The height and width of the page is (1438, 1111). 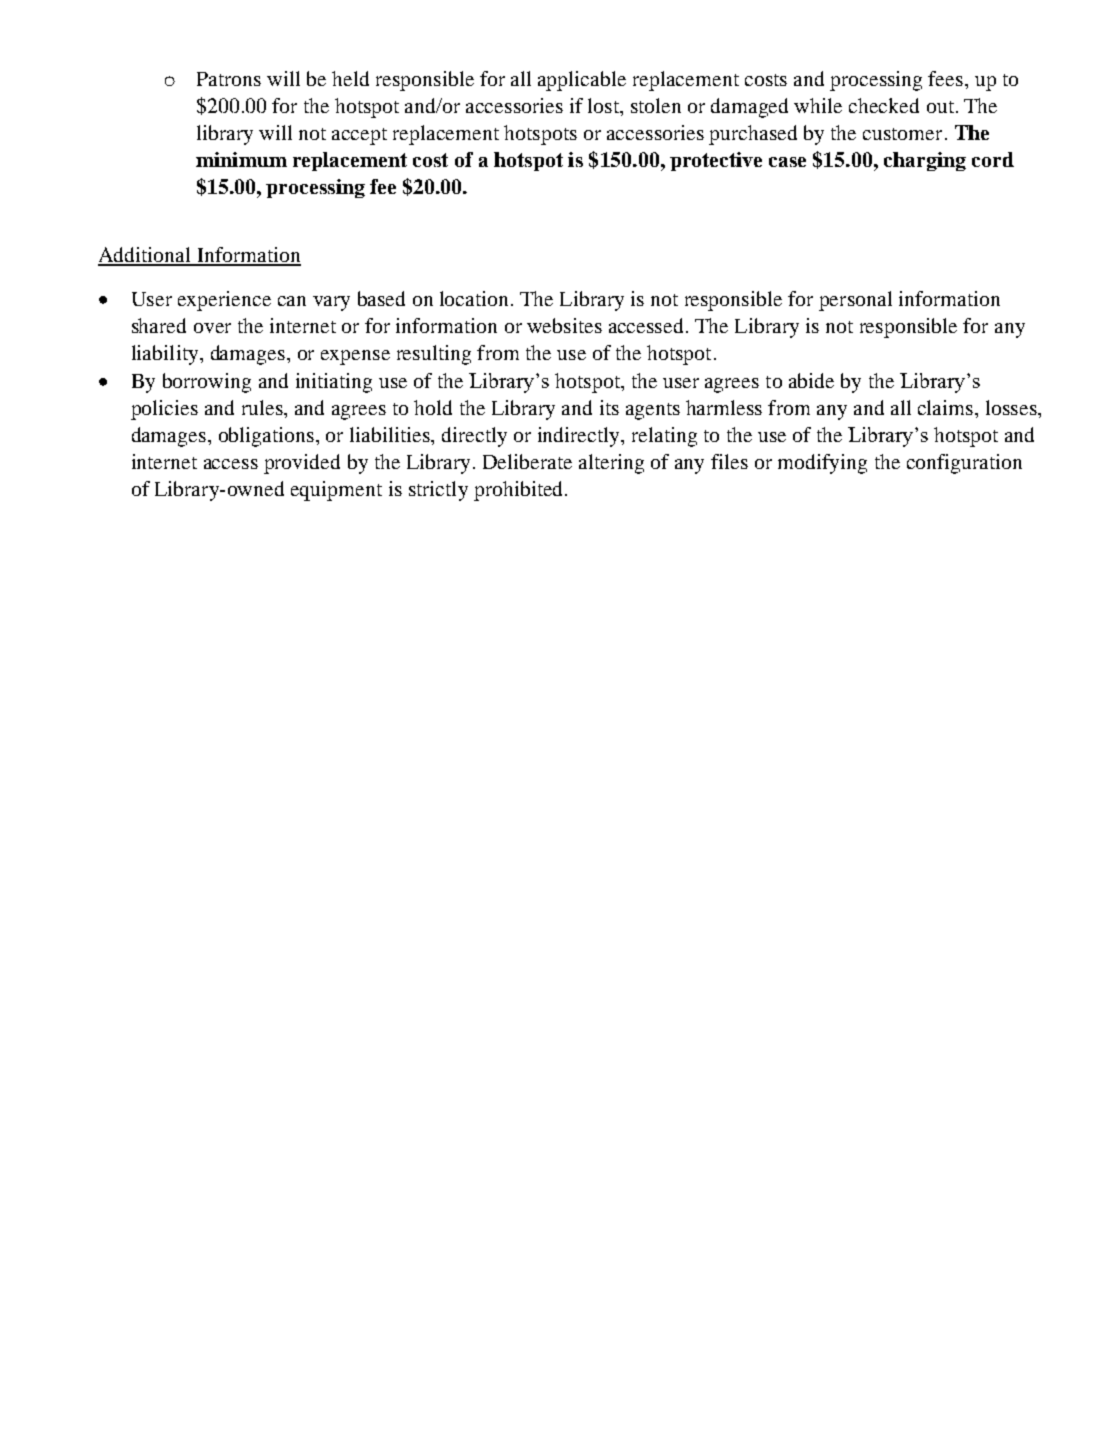 What do you see at coordinates (474, 298) in the page?
I see `location` at bounding box center [474, 298].
